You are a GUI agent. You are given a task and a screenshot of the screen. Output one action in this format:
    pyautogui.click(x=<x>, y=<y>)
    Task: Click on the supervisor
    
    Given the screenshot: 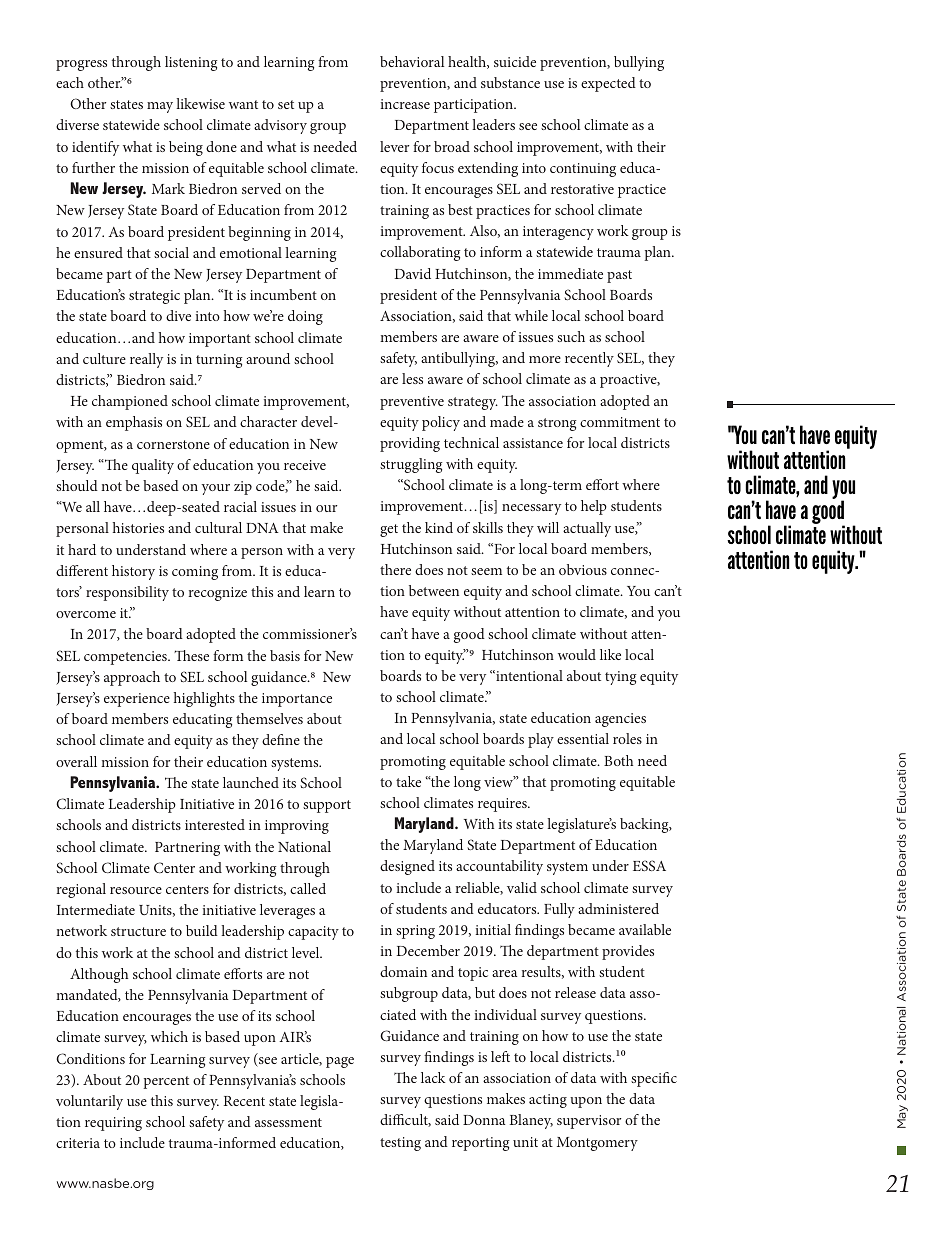 What is the action you would take?
    pyautogui.click(x=589, y=1122)
